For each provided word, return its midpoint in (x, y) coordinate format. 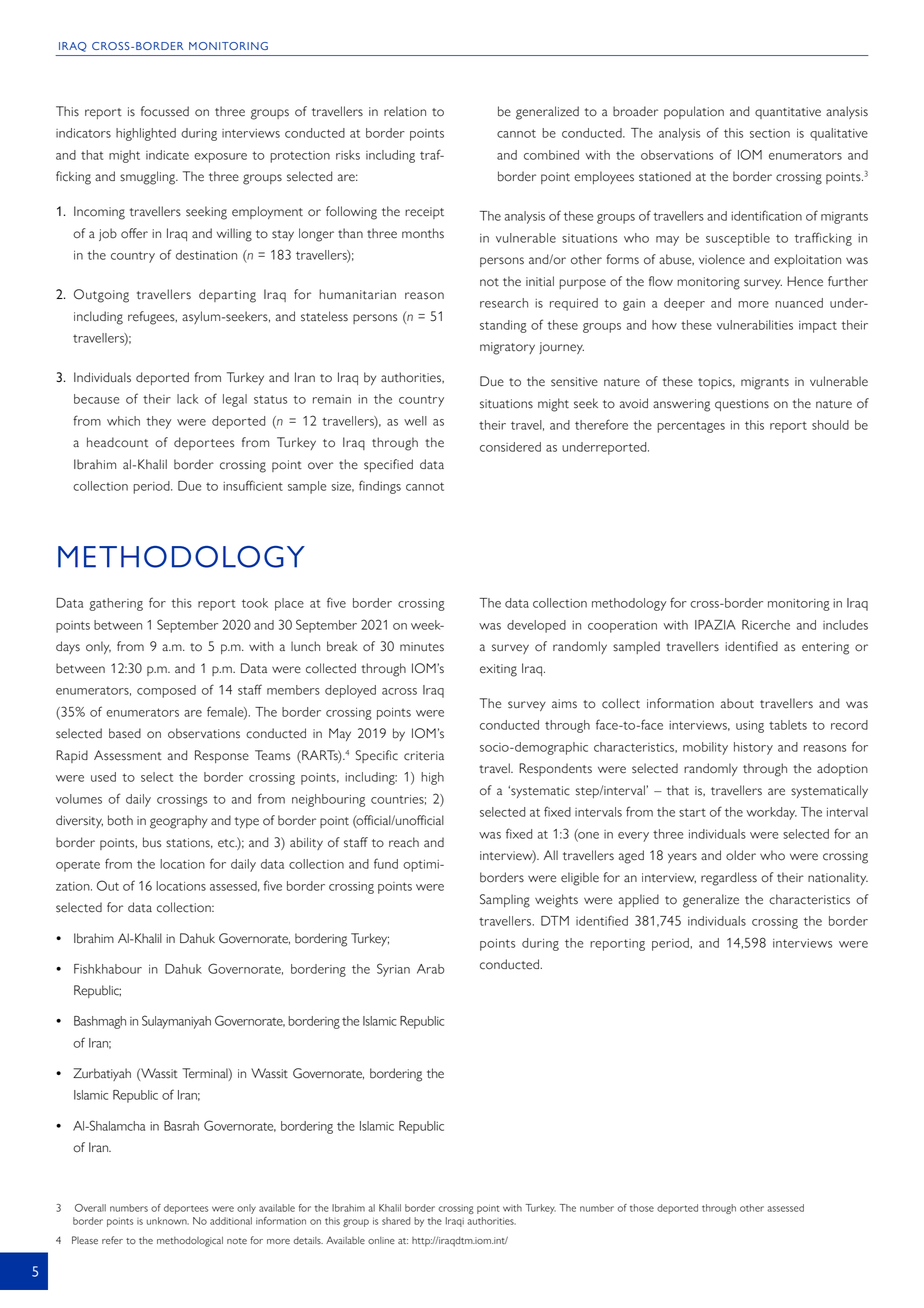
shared (396, 1221)
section (770, 133)
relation (405, 111)
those (642, 1208)
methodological (190, 1241)
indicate (167, 155)
